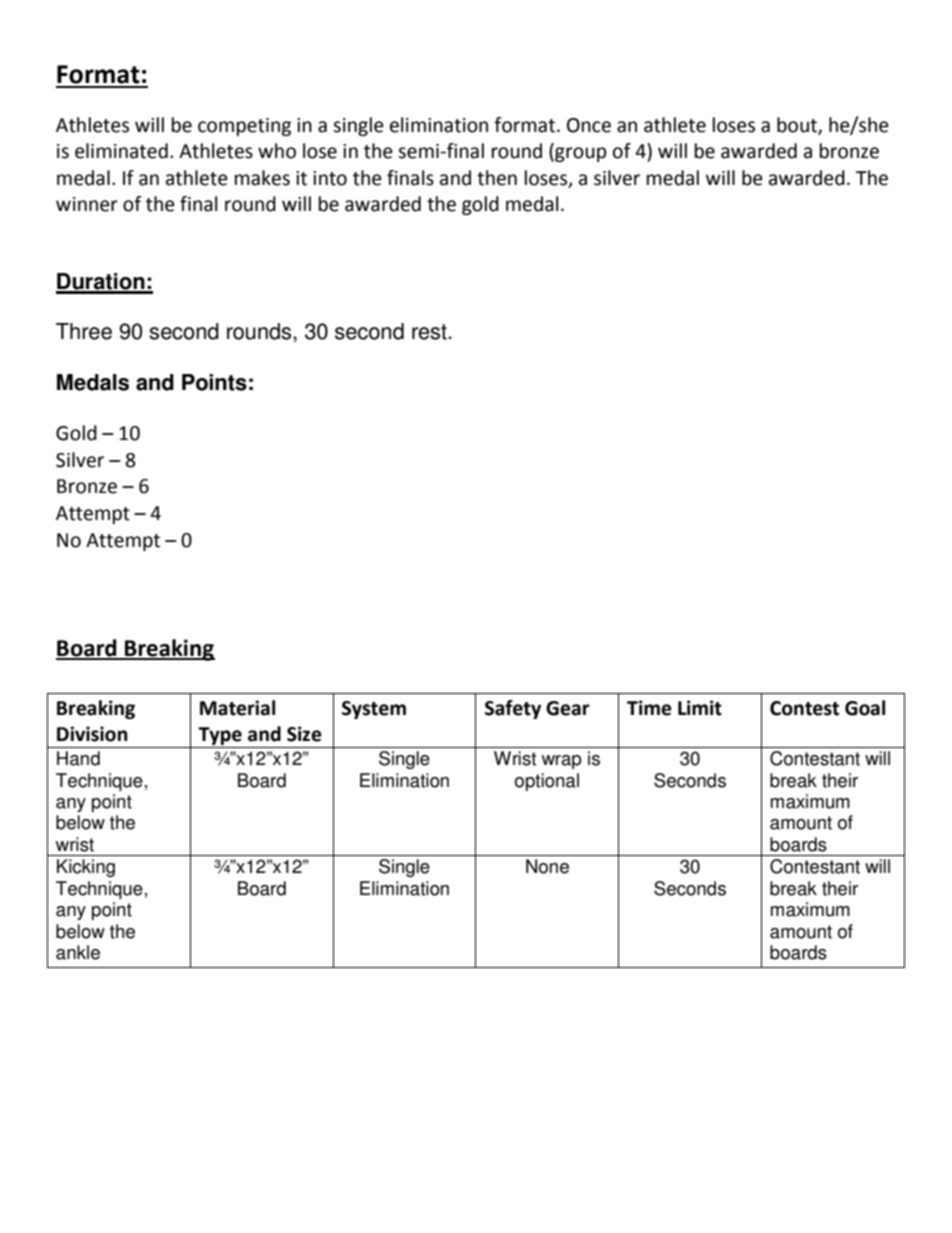 The image size is (952, 1233). What do you see at coordinates (700, 708) in the screenshot?
I see `Limit` at bounding box center [700, 708].
